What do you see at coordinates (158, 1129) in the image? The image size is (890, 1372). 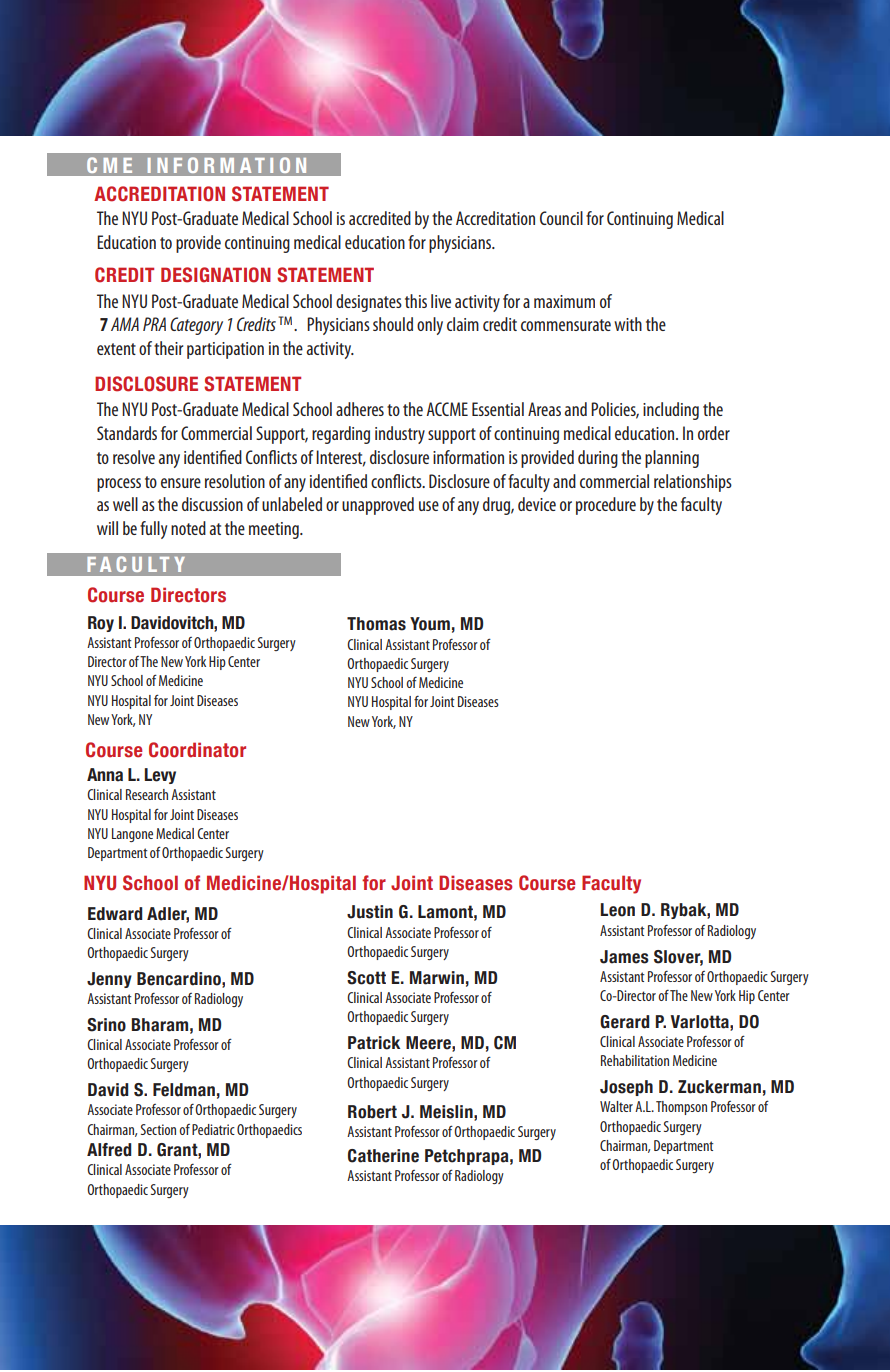 I see `Section` at bounding box center [158, 1129].
